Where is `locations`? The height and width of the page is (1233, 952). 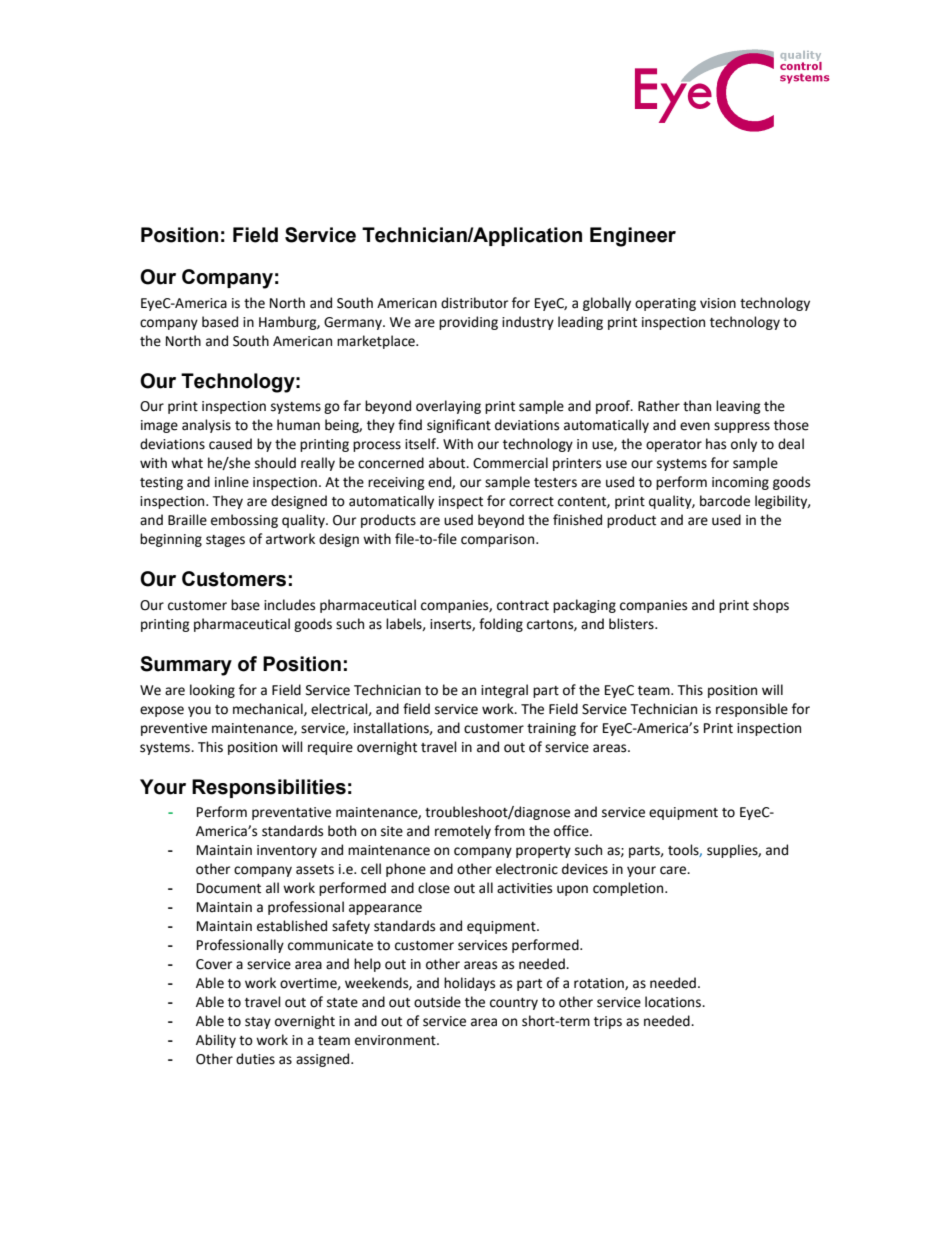
locations is located at coordinates (674, 1002).
